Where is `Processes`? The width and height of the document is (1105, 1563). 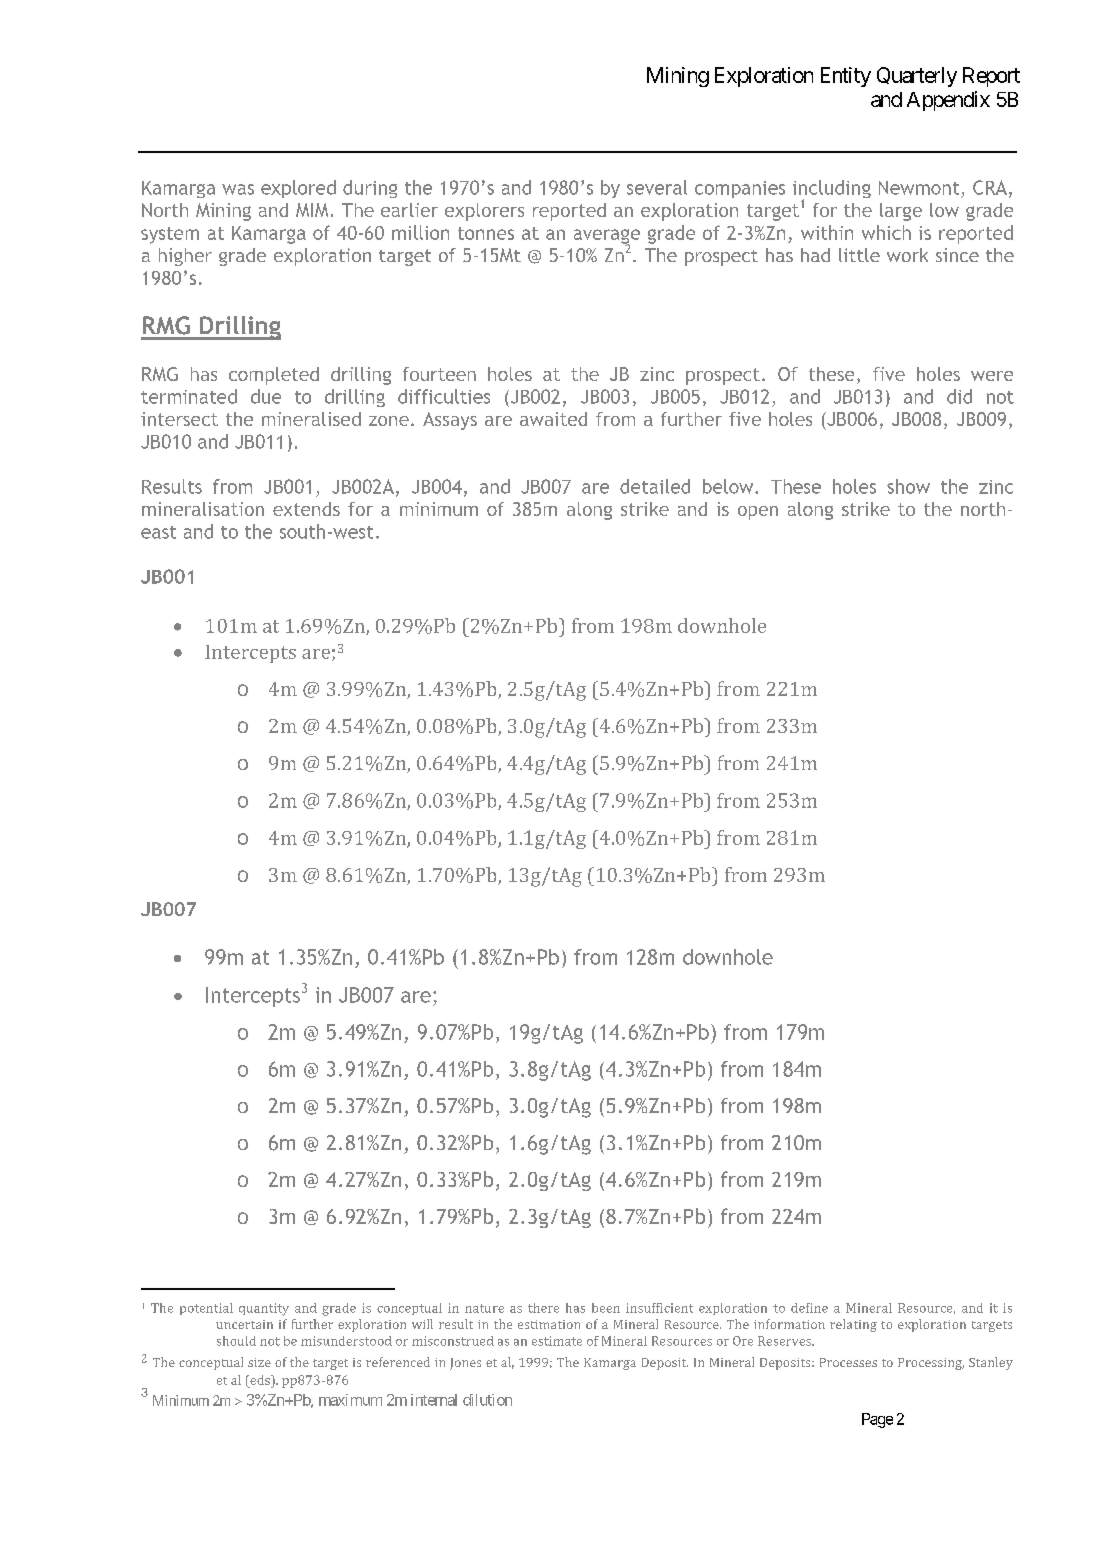
Processes is located at coordinates (848, 1362).
